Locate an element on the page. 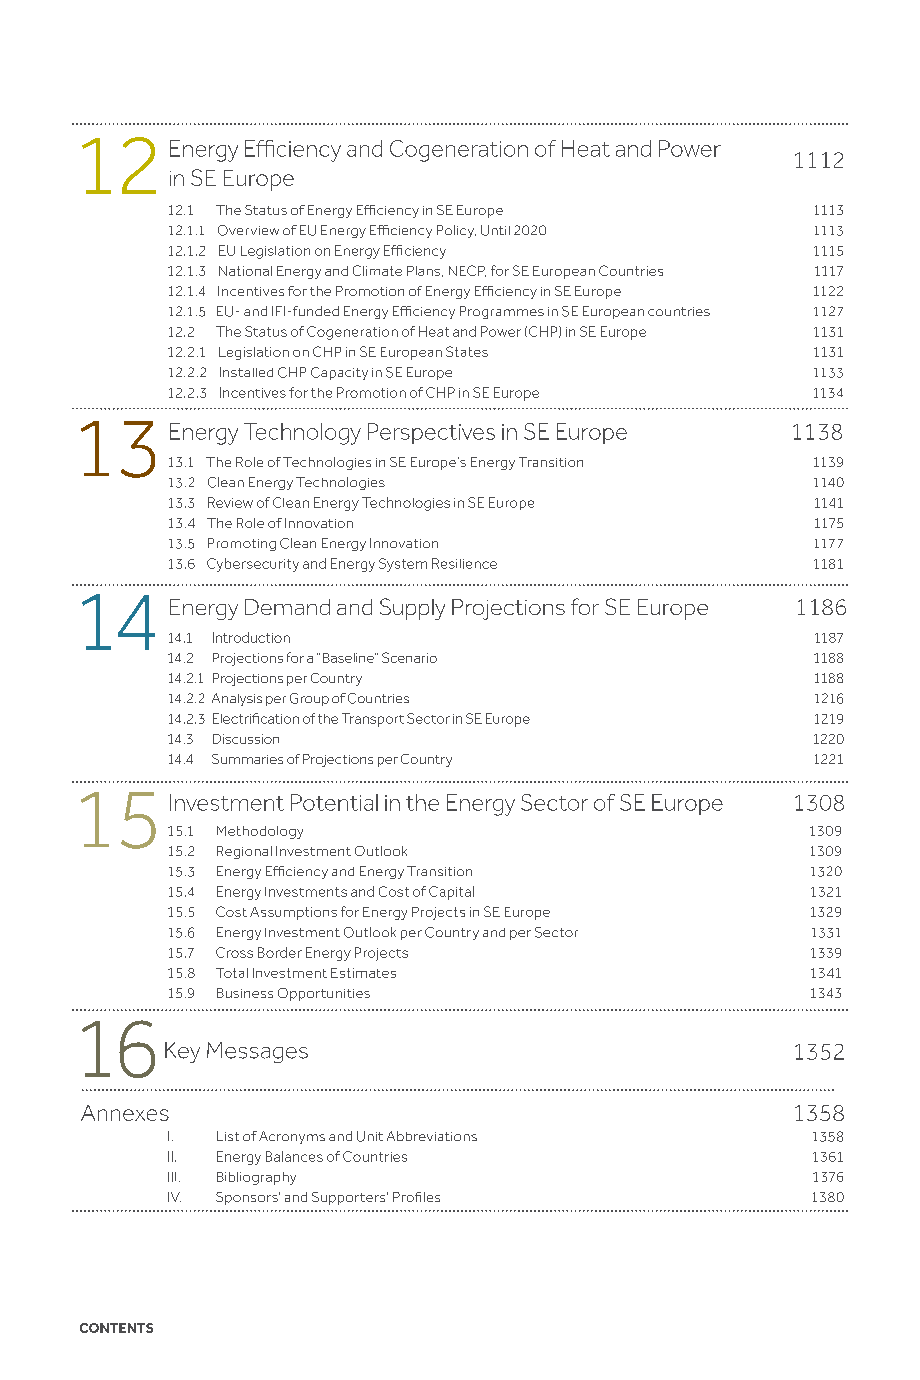 Image resolution: width=920 pixels, height=1380 pixels. National is located at coordinates (245, 271).
